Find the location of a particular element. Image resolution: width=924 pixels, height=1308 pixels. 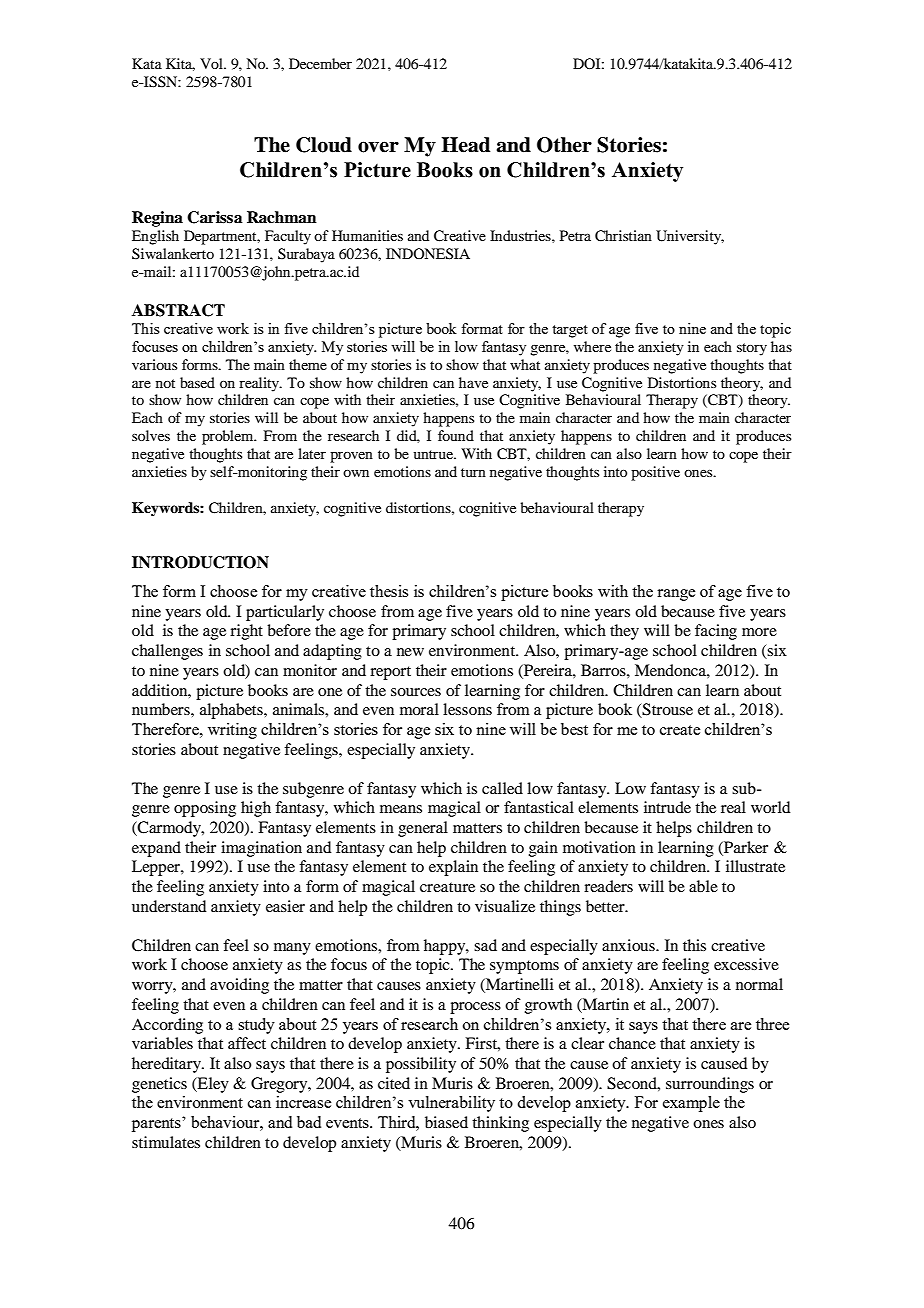

vulnerability is located at coordinates (451, 1104).
